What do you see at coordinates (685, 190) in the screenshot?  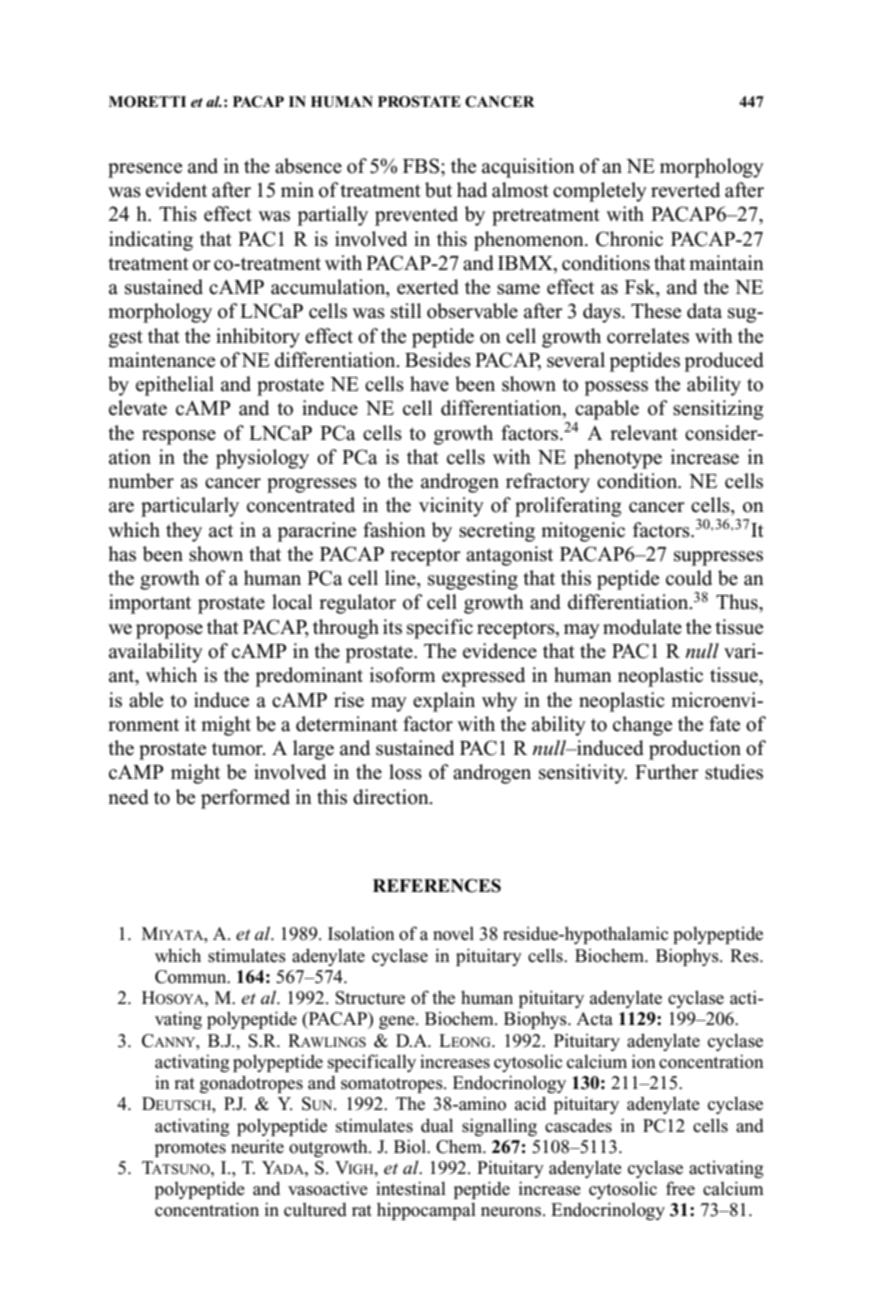 I see `reverted` at bounding box center [685, 190].
